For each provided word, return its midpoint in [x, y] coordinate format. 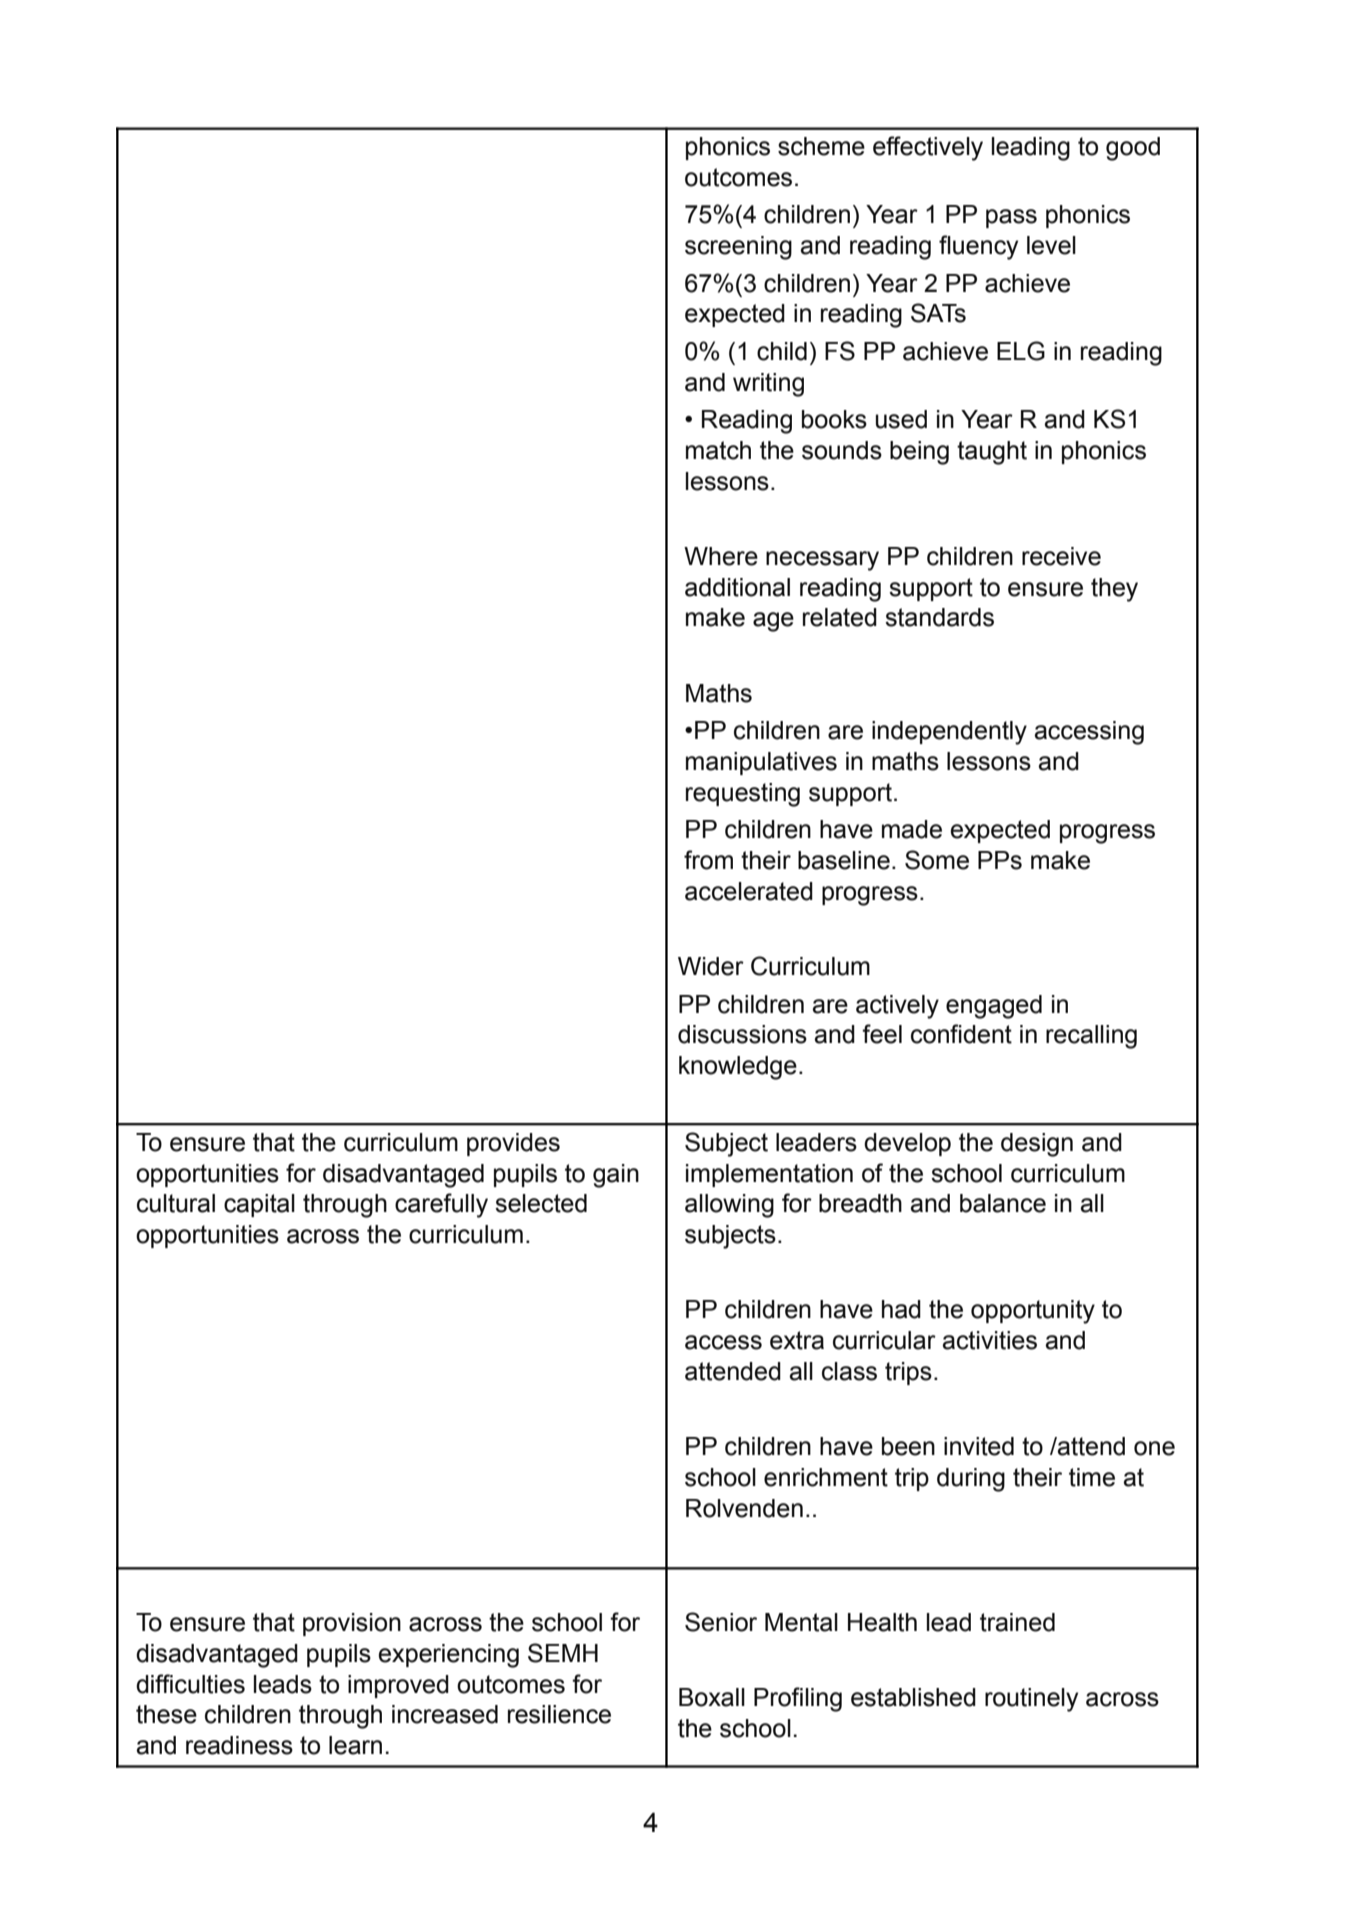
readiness [239, 1745]
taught [992, 453]
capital [259, 1205]
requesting [743, 795]
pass [1011, 218]
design [1037, 1145]
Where [721, 556]
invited [979, 1446]
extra [797, 1340]
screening [738, 248]
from [708, 860]
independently [949, 733]
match [718, 450]
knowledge [738, 1068]
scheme [821, 146]
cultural [176, 1203]
